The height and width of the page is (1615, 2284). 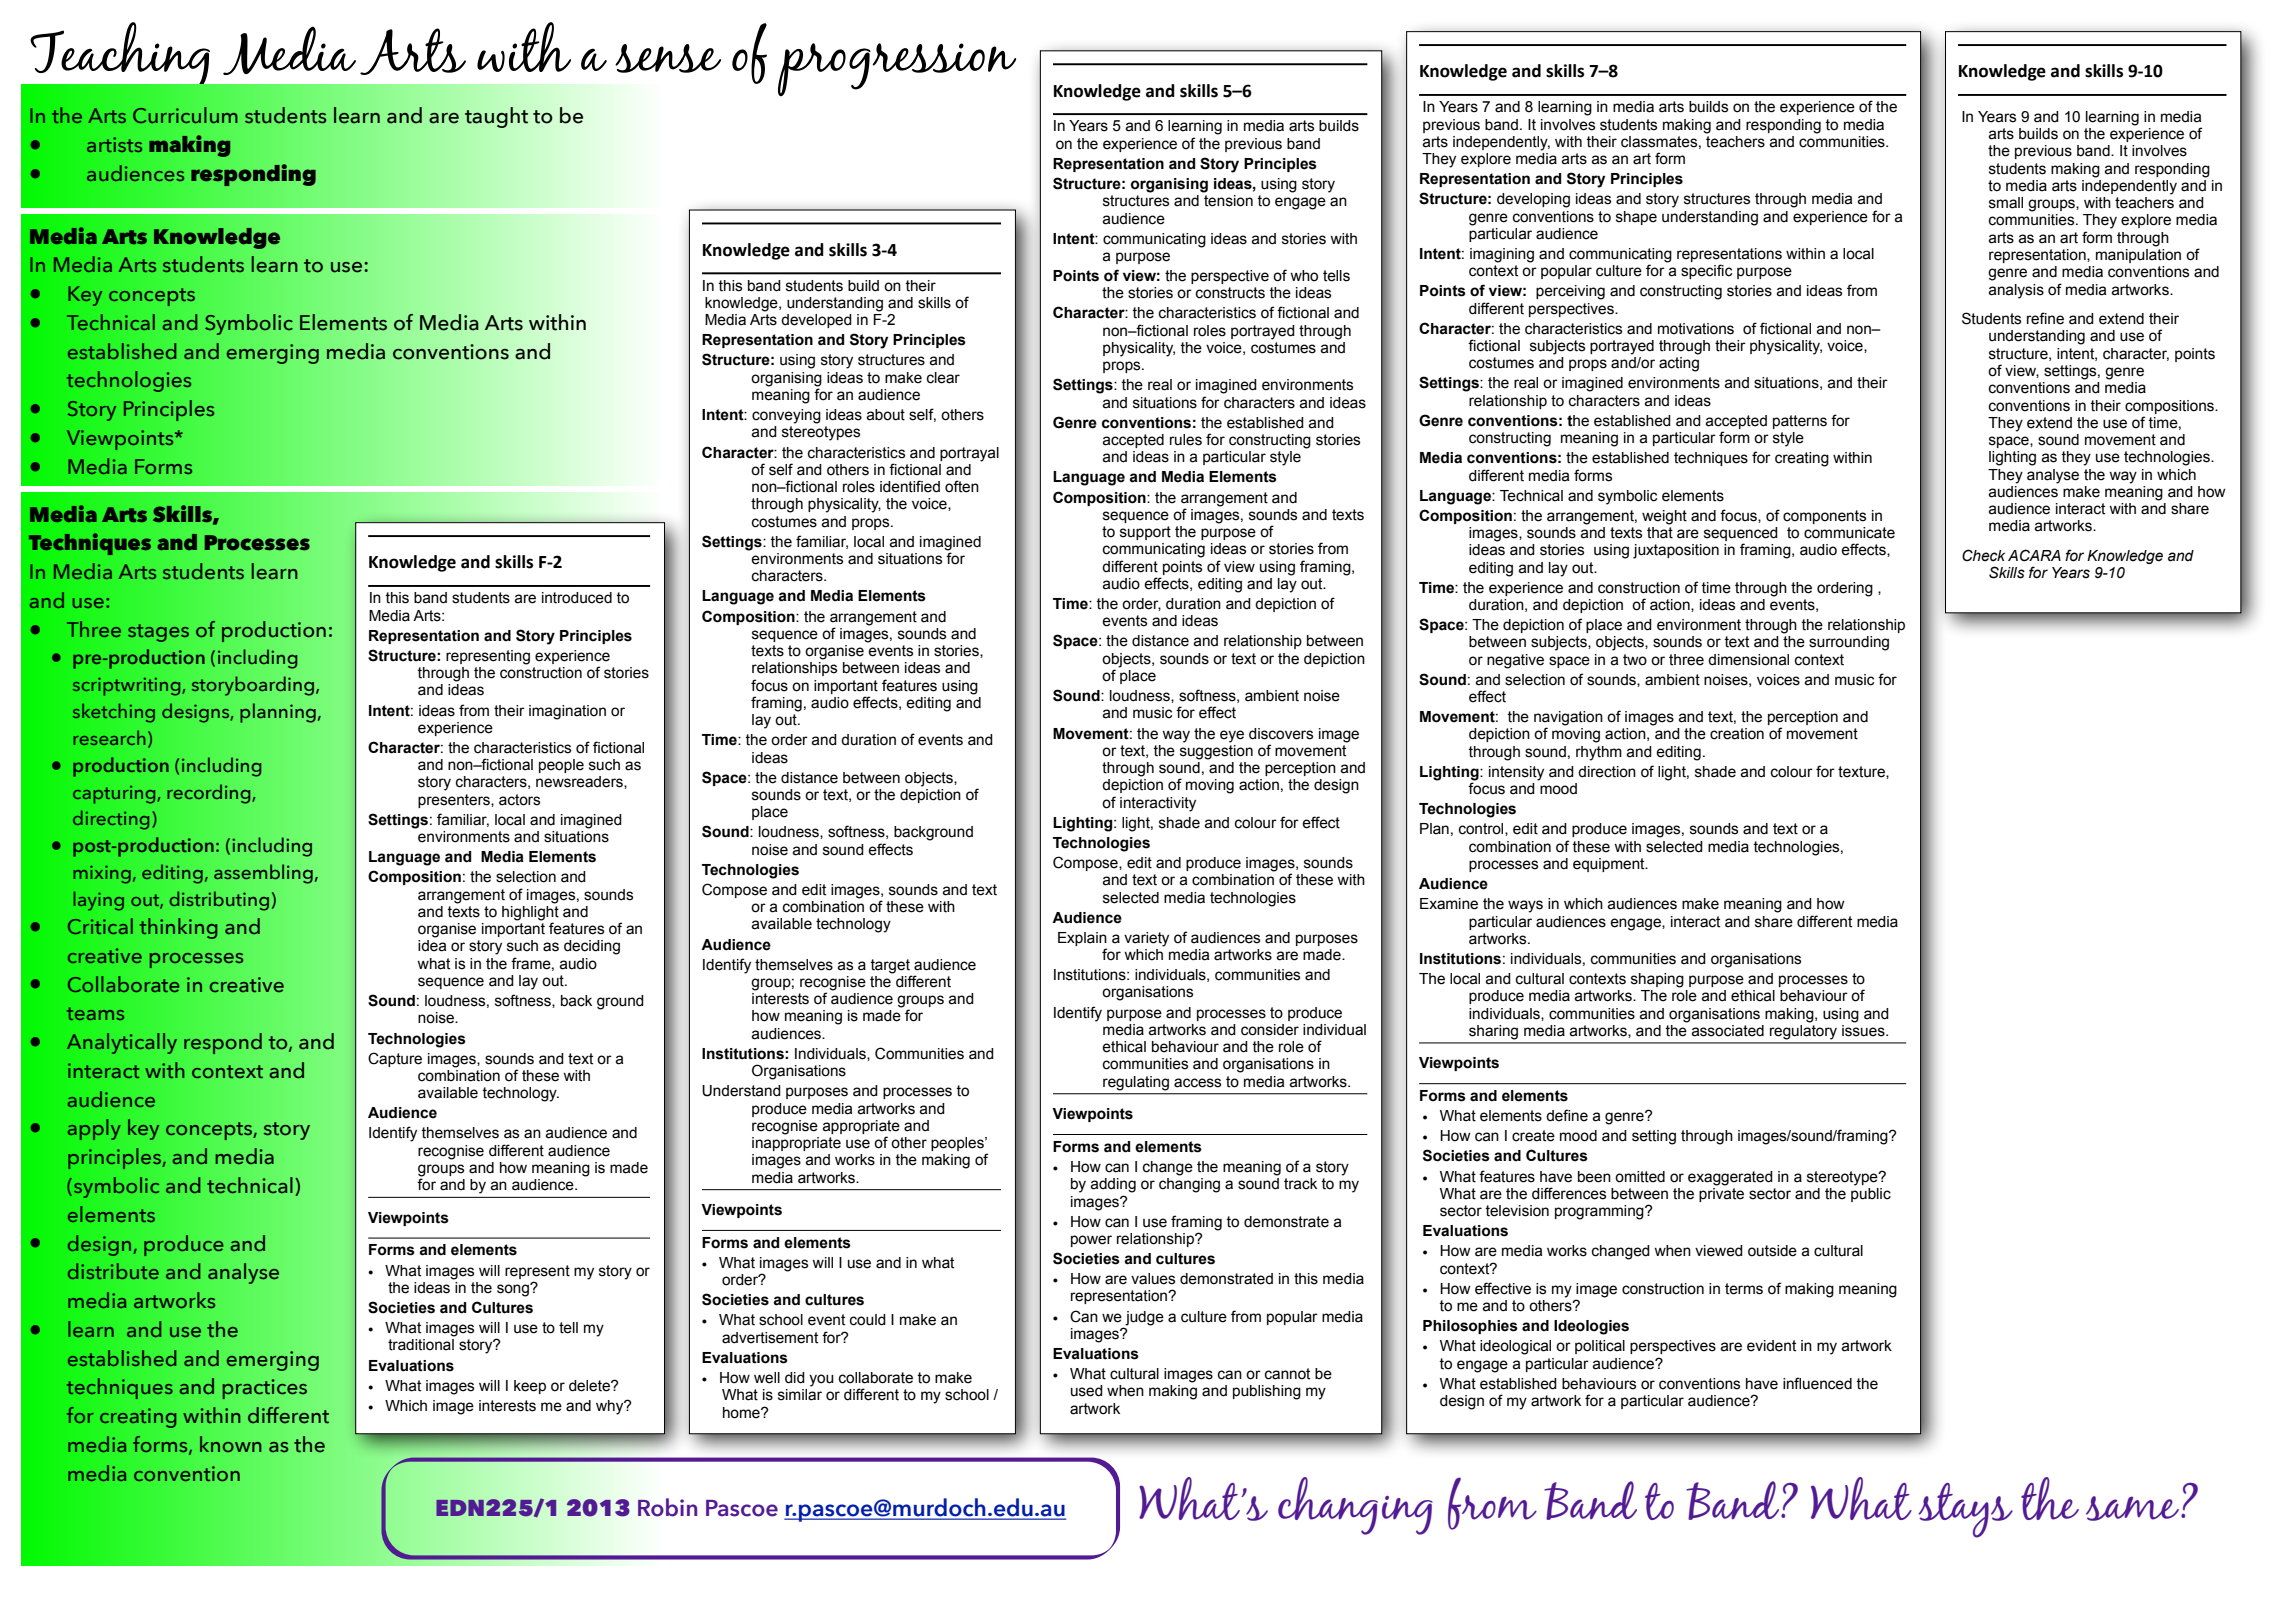 I want to click on conveying, so click(x=786, y=416).
